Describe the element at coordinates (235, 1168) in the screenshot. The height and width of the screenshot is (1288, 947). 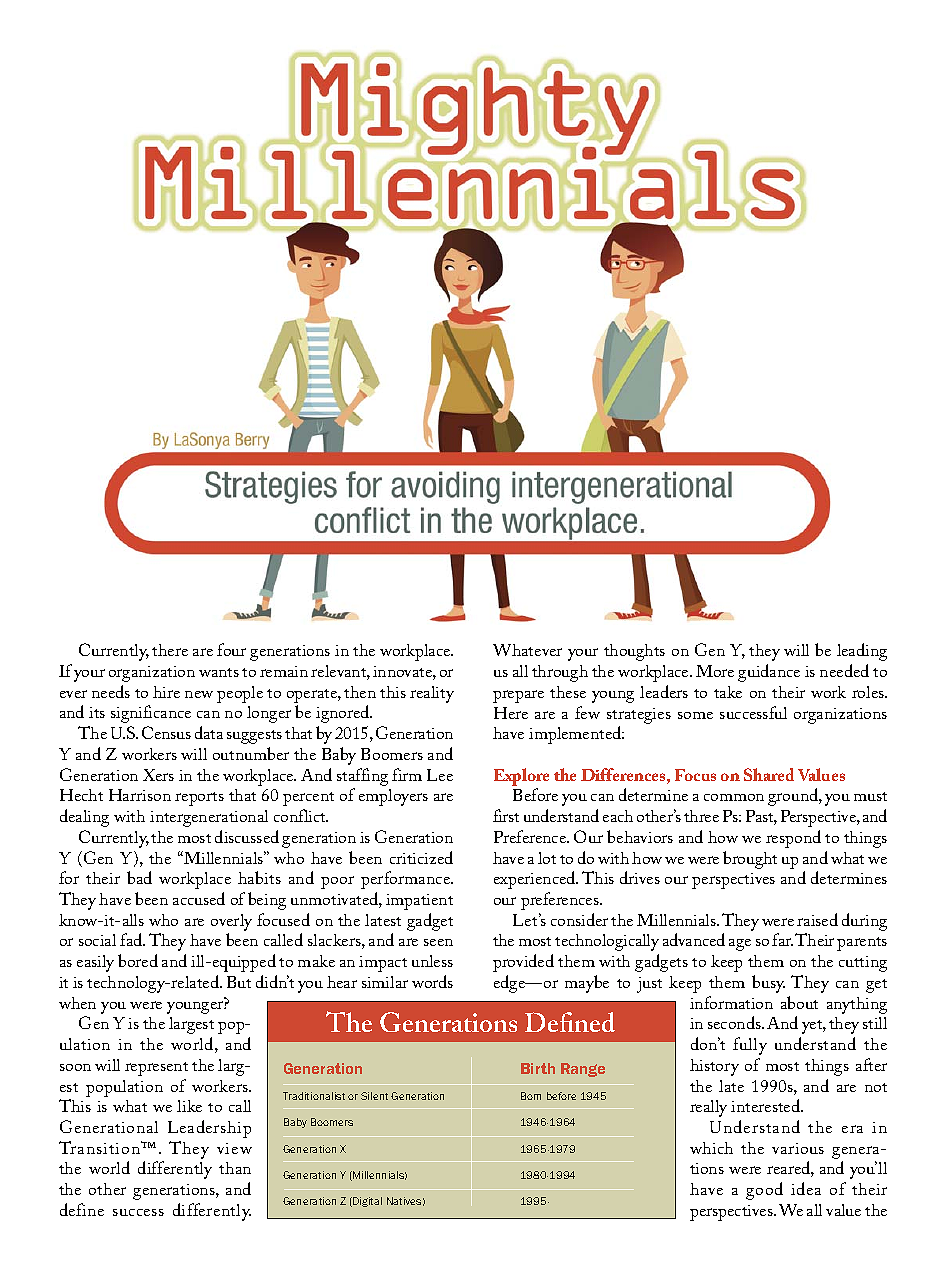
I see `than` at that location.
